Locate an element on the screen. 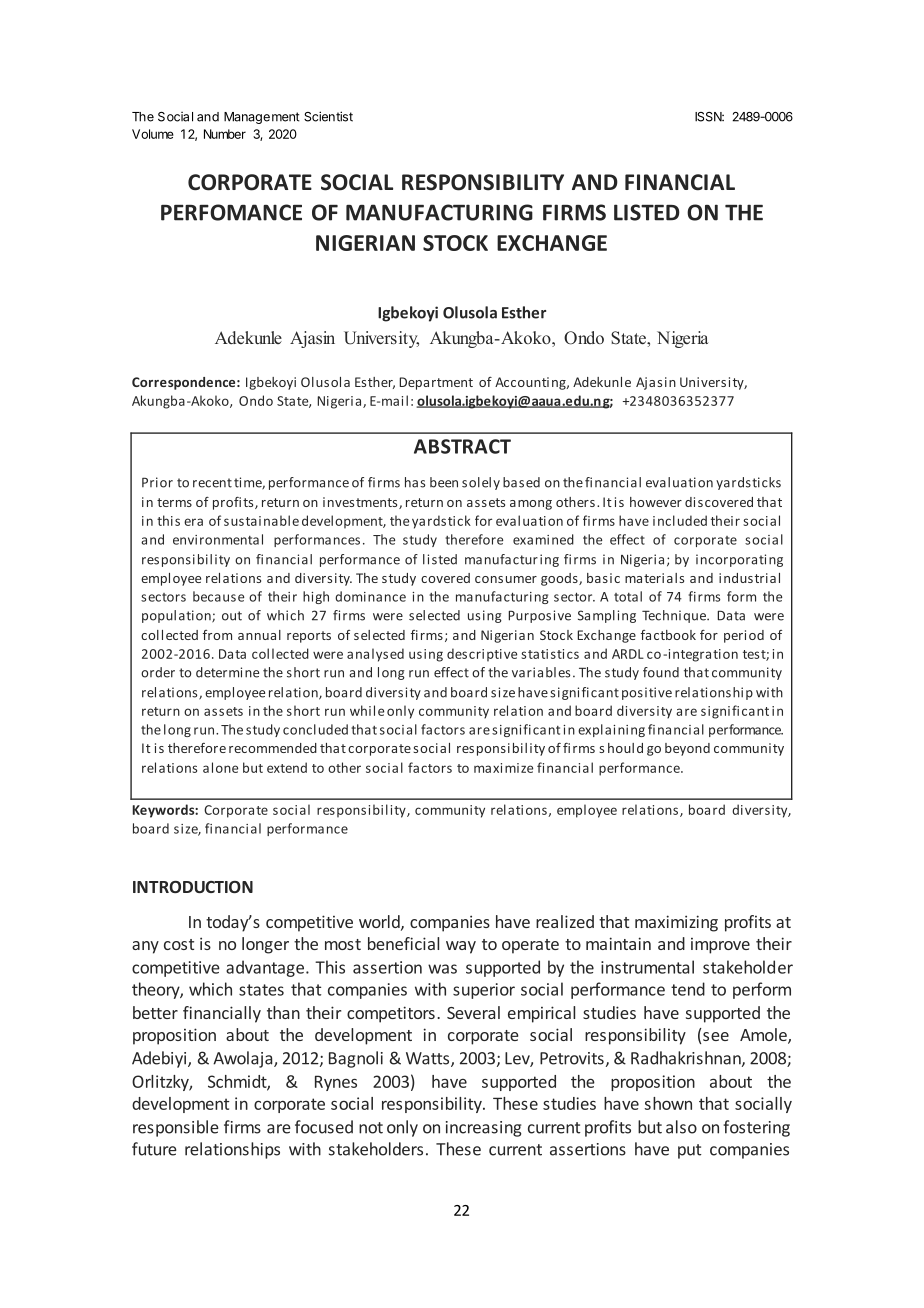 The height and width of the screenshot is (1308, 924). Number is located at coordinates (225, 134).
